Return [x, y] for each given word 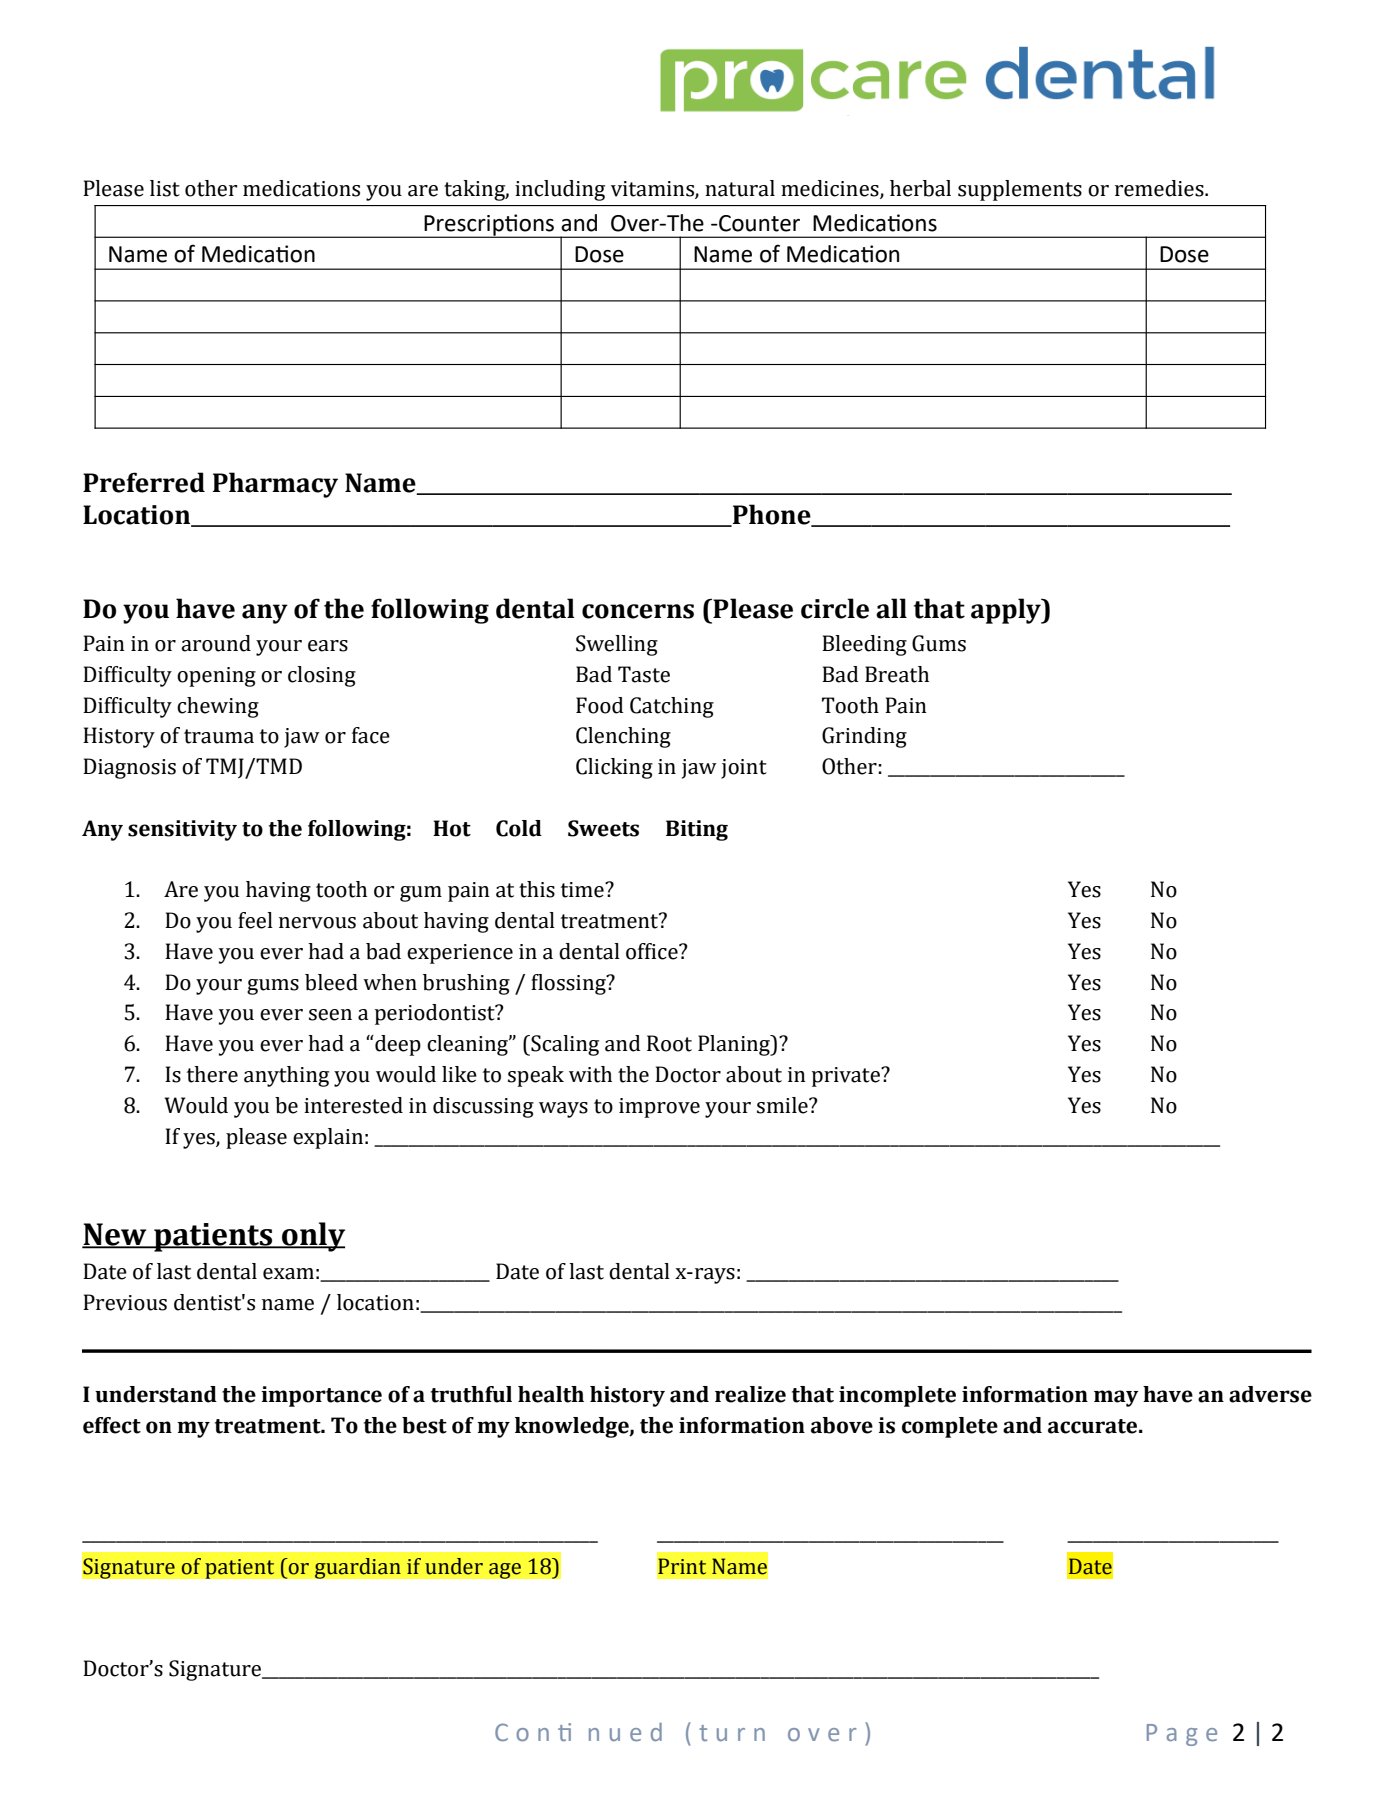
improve [659, 1108]
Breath [897, 674]
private [847, 1077]
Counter [758, 223]
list [165, 188]
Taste [644, 674]
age [505, 1571]
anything [286, 1076]
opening [216, 677]
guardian [357, 1568]
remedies [1160, 188]
